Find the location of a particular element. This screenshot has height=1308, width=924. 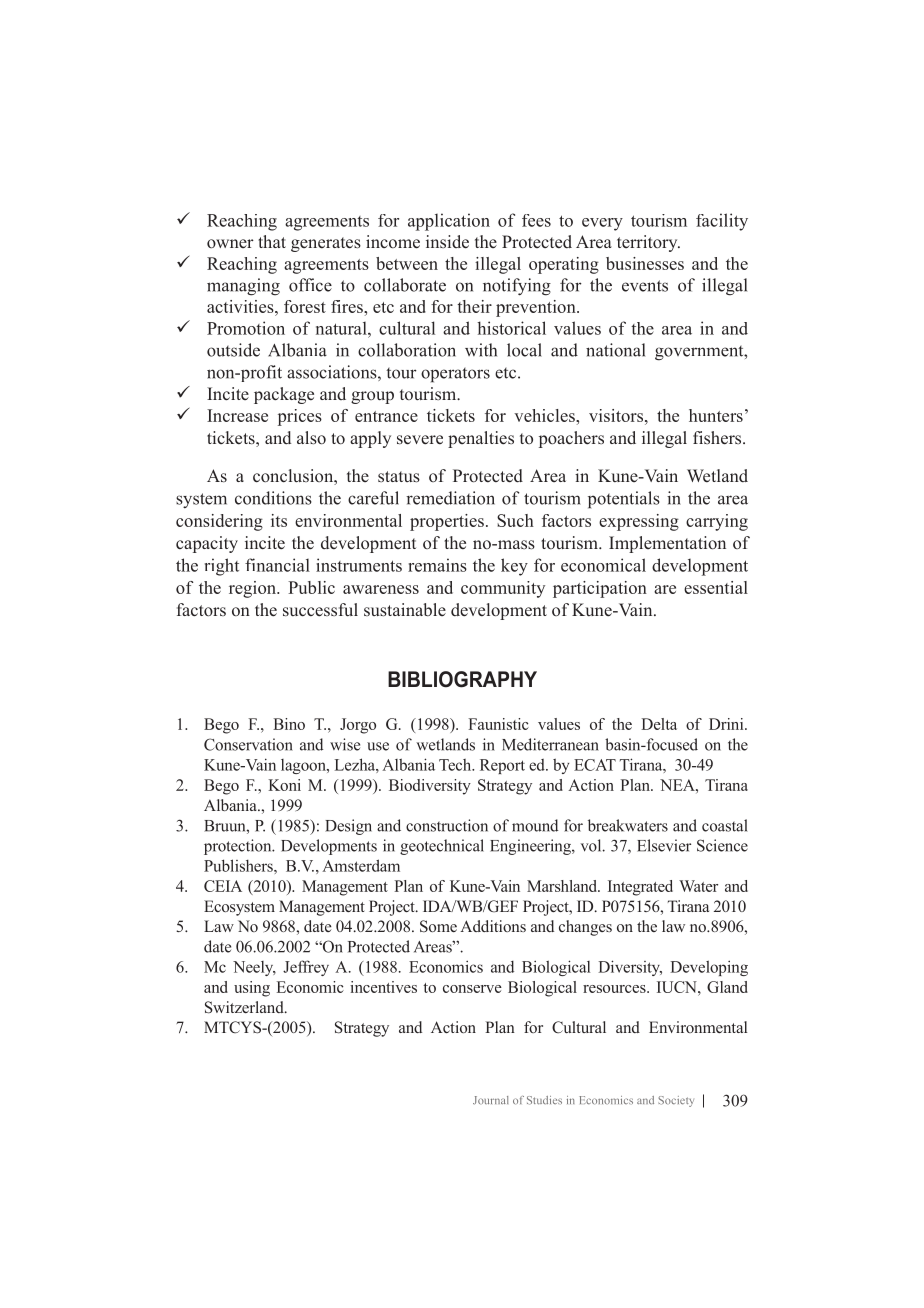

Switzerland is located at coordinates (245, 1007).
